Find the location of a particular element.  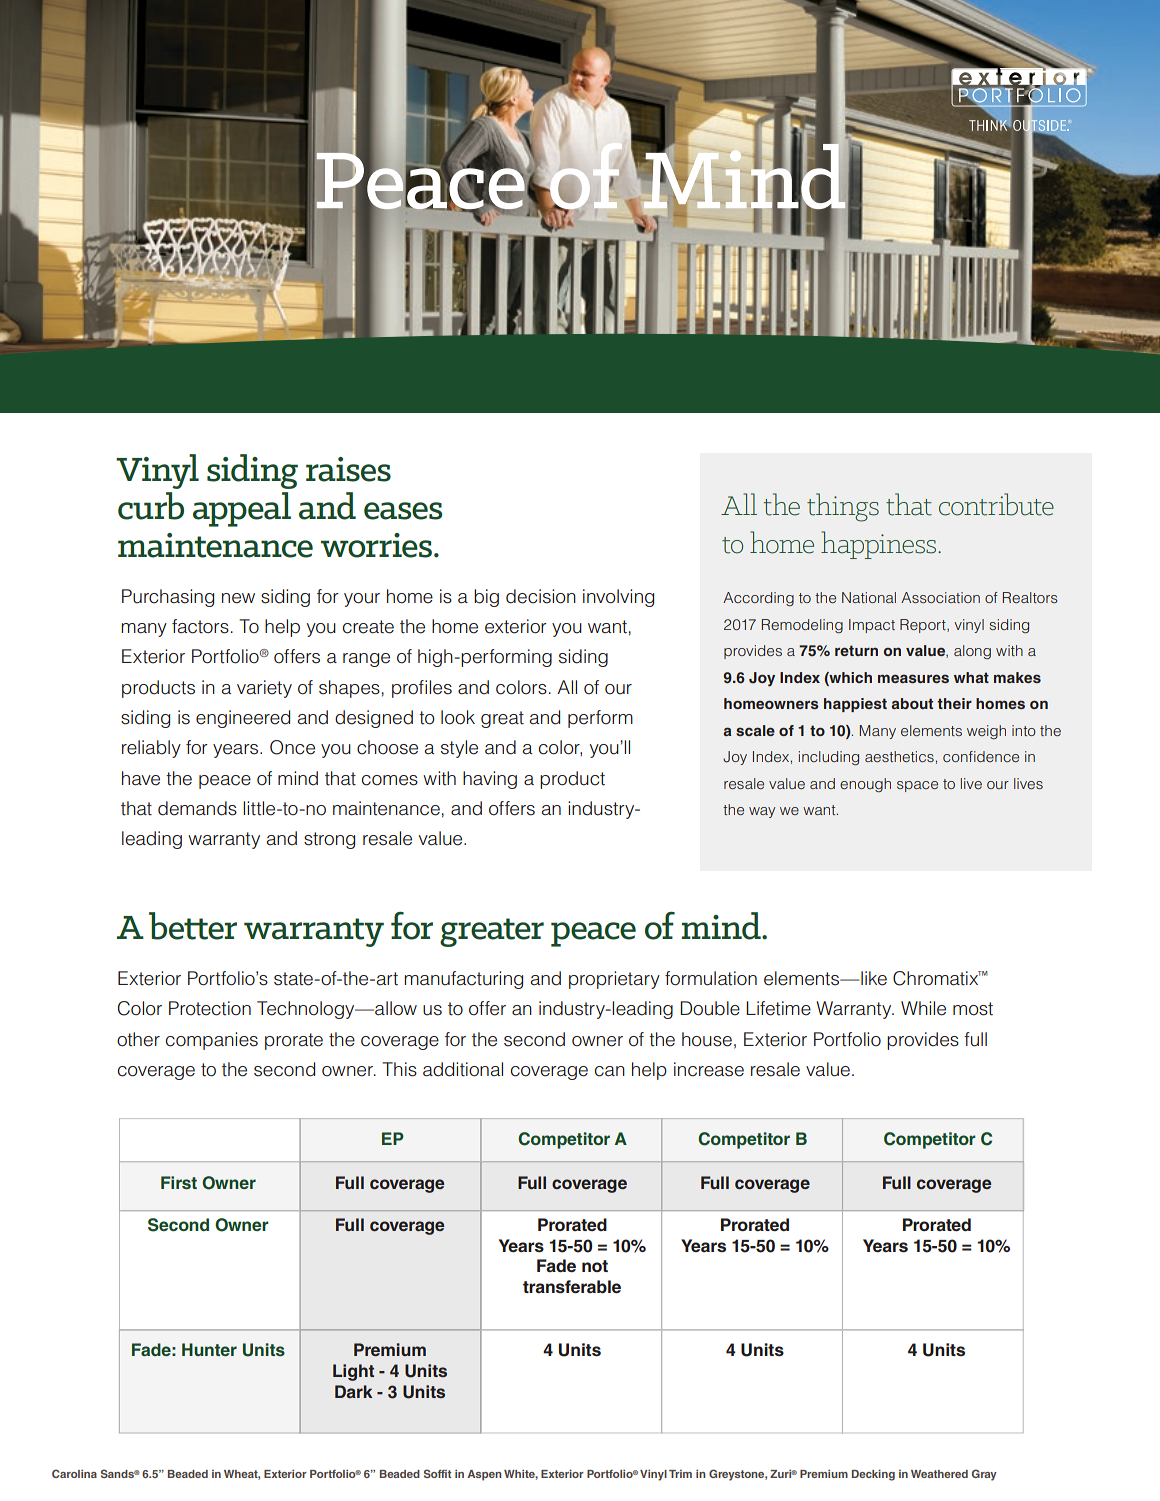

First is located at coordinates (179, 1182).
